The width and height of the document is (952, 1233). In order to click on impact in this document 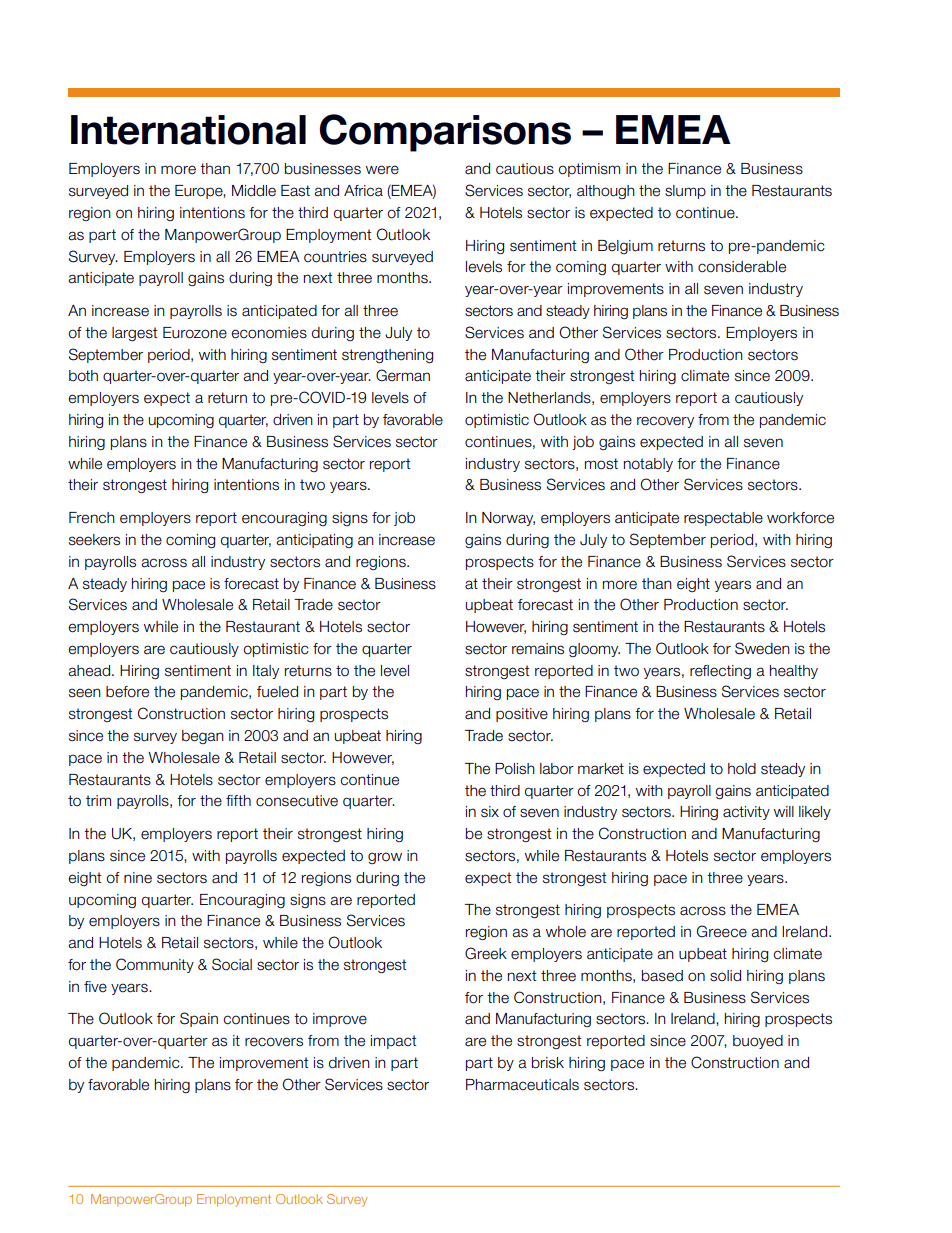, I will do `click(393, 1042)`.
